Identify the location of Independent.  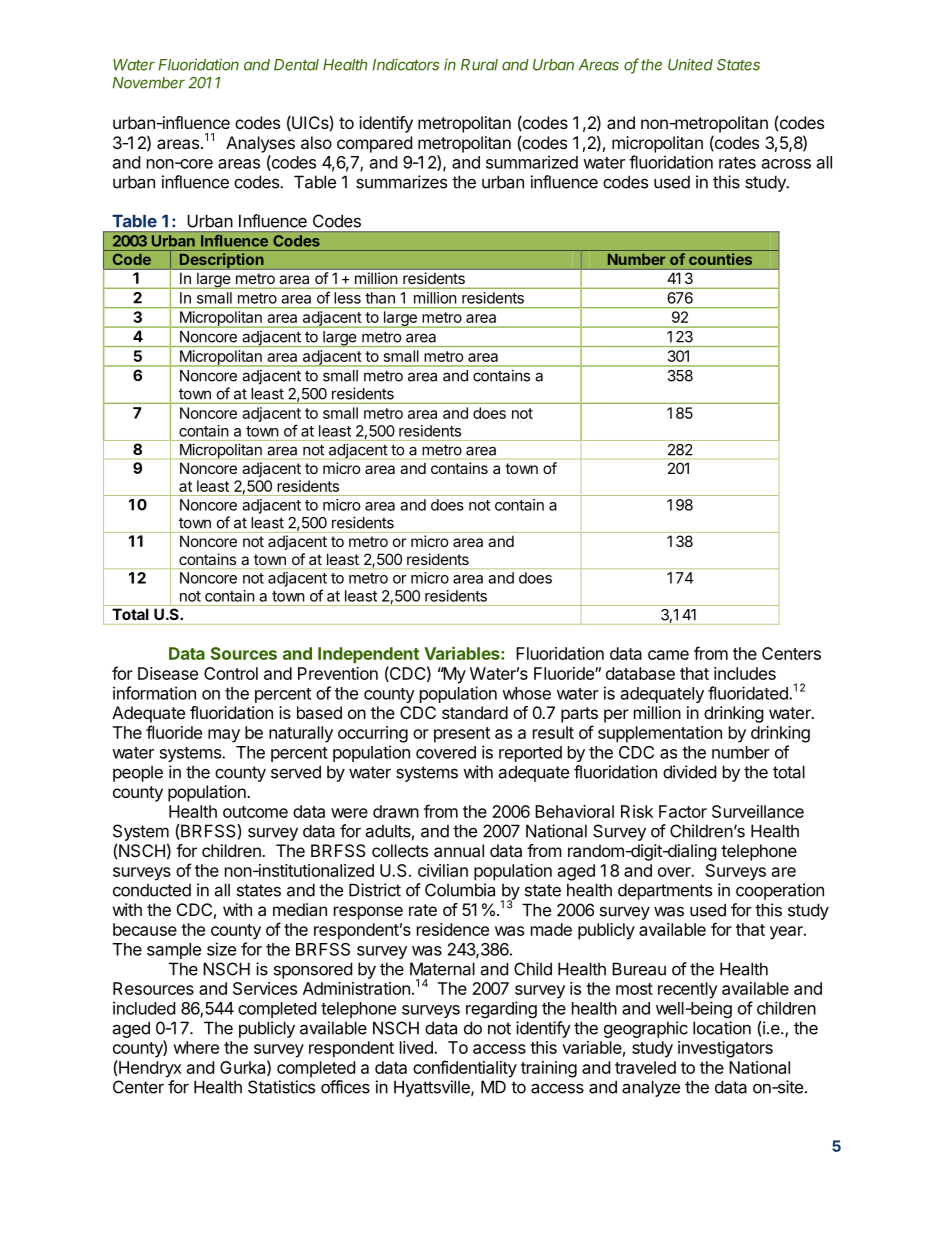
(368, 655).
